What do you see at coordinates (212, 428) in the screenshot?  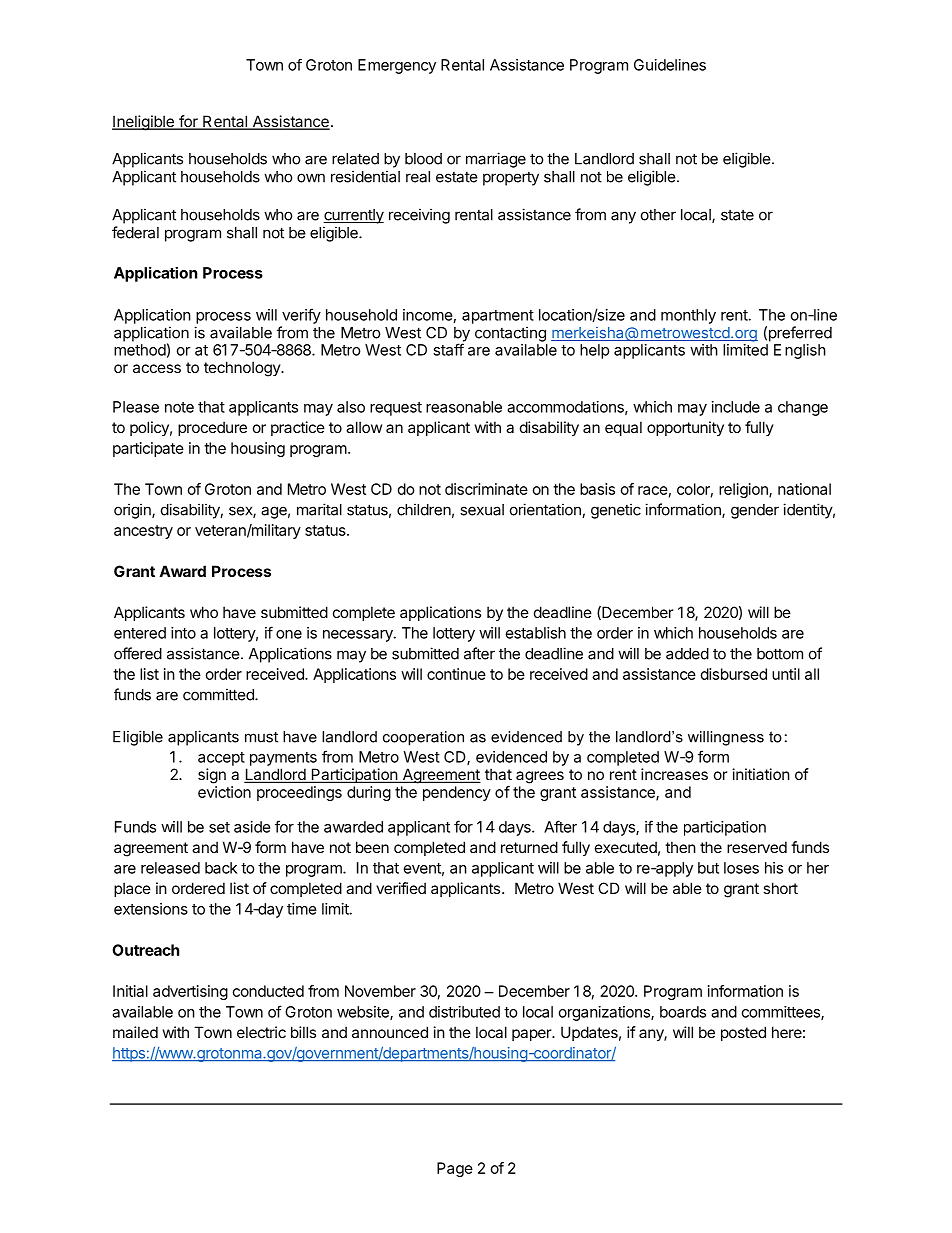 I see `procedure` at bounding box center [212, 428].
